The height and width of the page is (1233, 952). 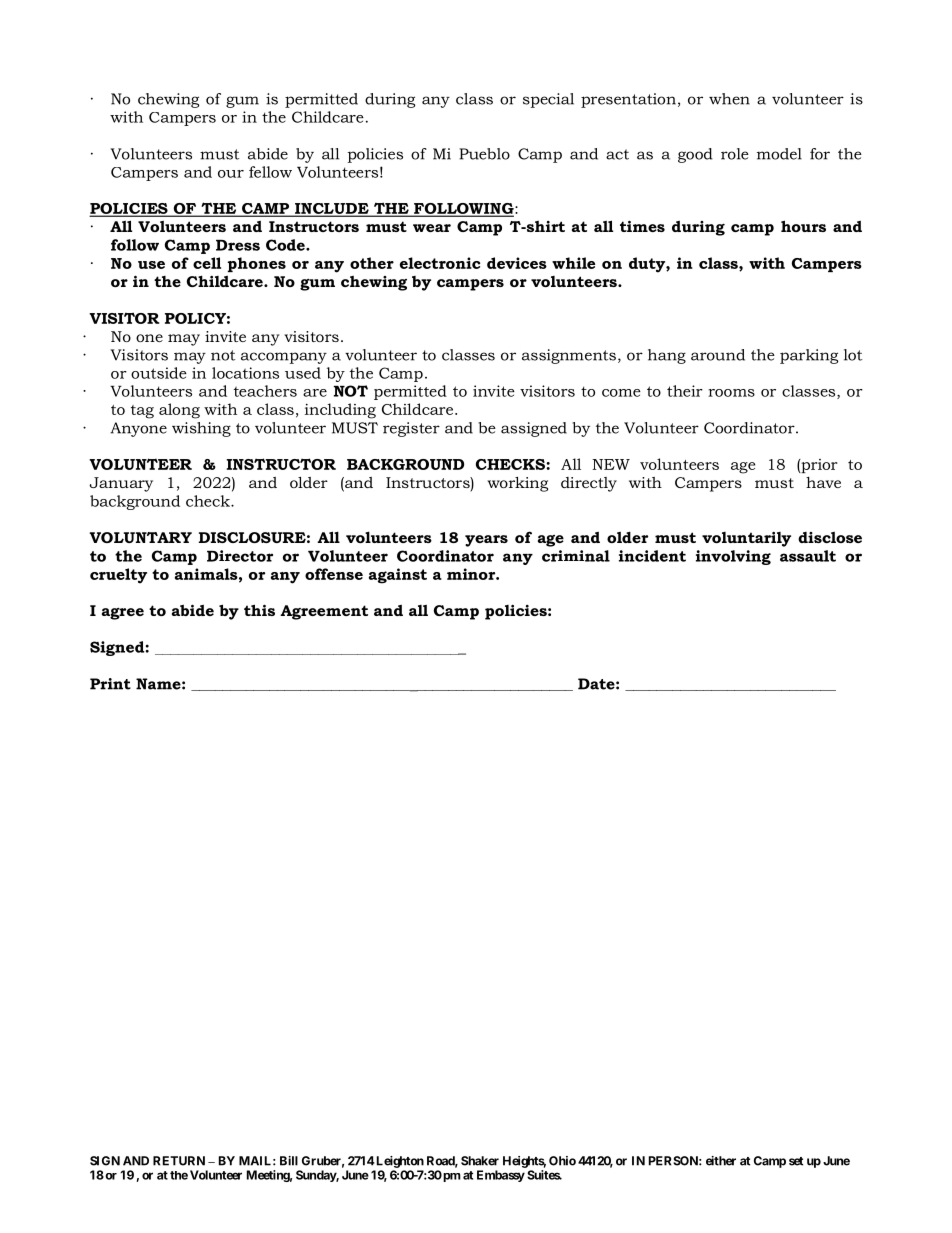 I want to click on RETURN, so click(x=179, y=1161).
